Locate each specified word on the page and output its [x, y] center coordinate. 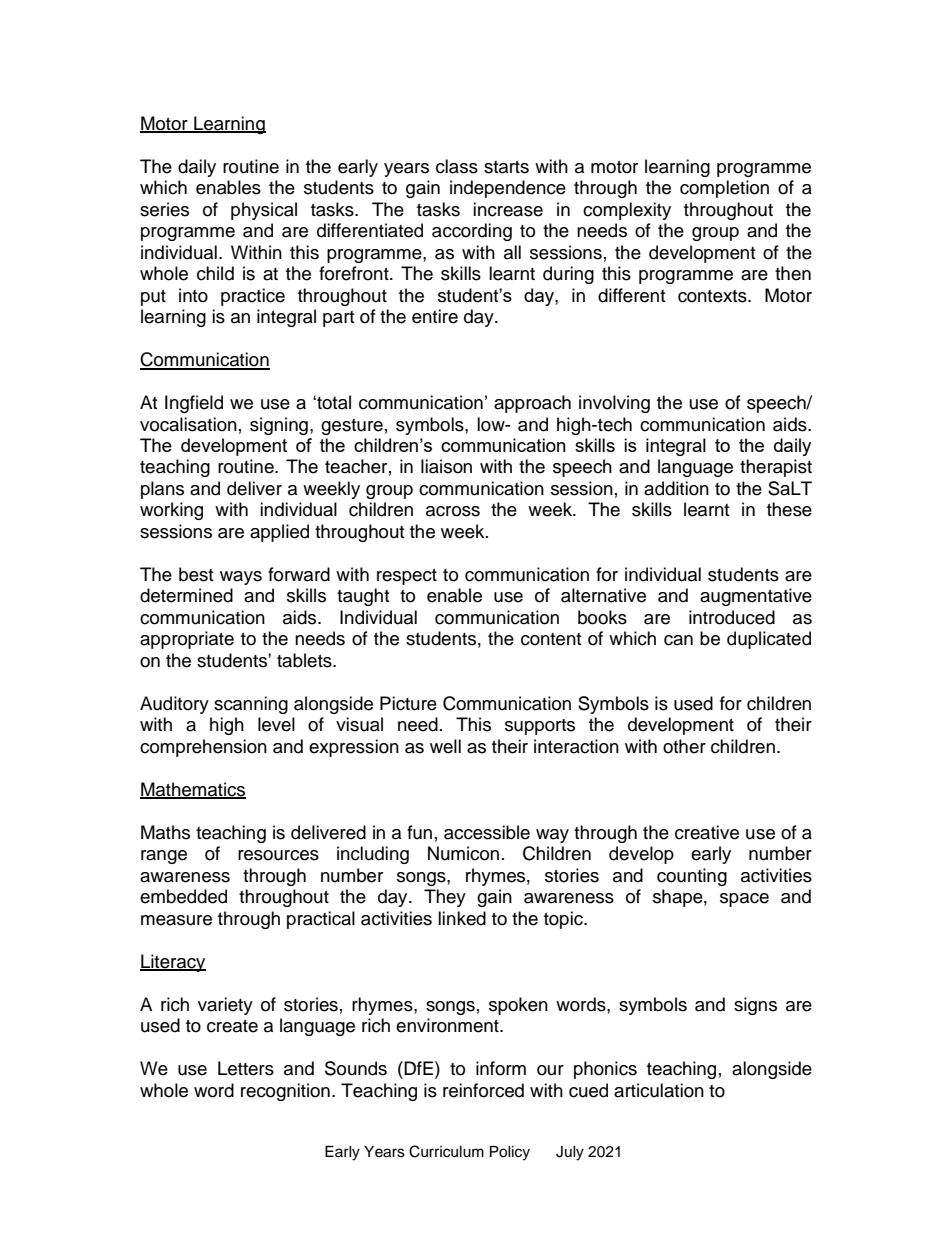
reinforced [483, 1090]
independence [508, 189]
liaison [446, 466]
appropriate [187, 640]
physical [264, 211]
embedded [183, 896]
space [744, 900]
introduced [732, 617]
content [551, 639]
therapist [776, 468]
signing [279, 426]
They [445, 898]
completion [724, 189]
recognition [285, 1092]
